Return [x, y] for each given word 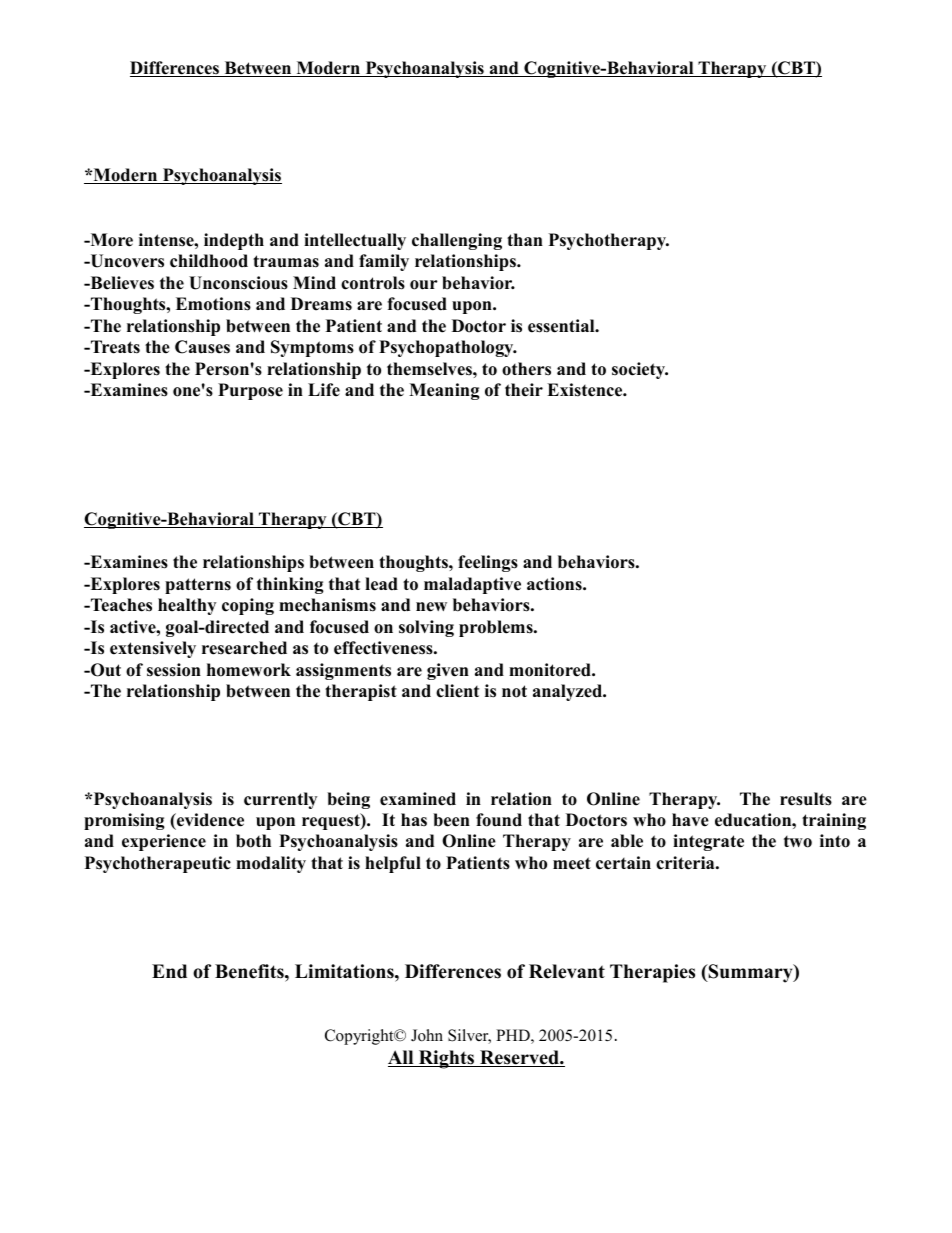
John [427, 1035]
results [806, 799]
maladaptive [472, 585]
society [640, 370]
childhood [209, 261]
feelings [488, 563]
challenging [457, 241]
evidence [209, 820]
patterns [198, 586]
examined [418, 799]
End [169, 971]
